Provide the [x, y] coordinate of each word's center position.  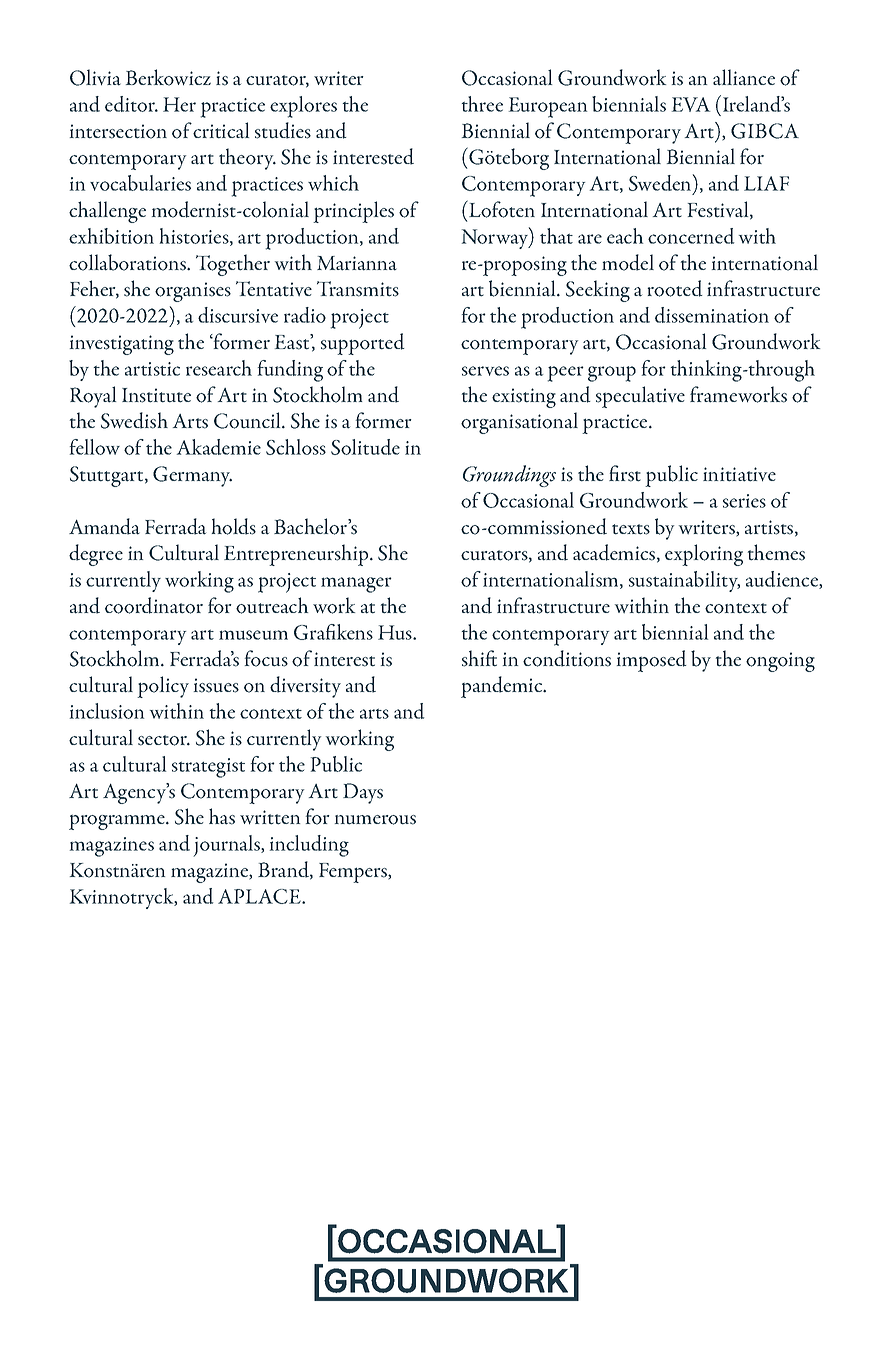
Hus [396, 632]
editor [131, 104]
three [482, 104]
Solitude [365, 447]
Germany [192, 476]
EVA [691, 104]
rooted [675, 288]
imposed [652, 661]
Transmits [358, 289]
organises [193, 292]
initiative [739, 474]
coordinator [154, 605]
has [222, 816]
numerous [375, 820]
